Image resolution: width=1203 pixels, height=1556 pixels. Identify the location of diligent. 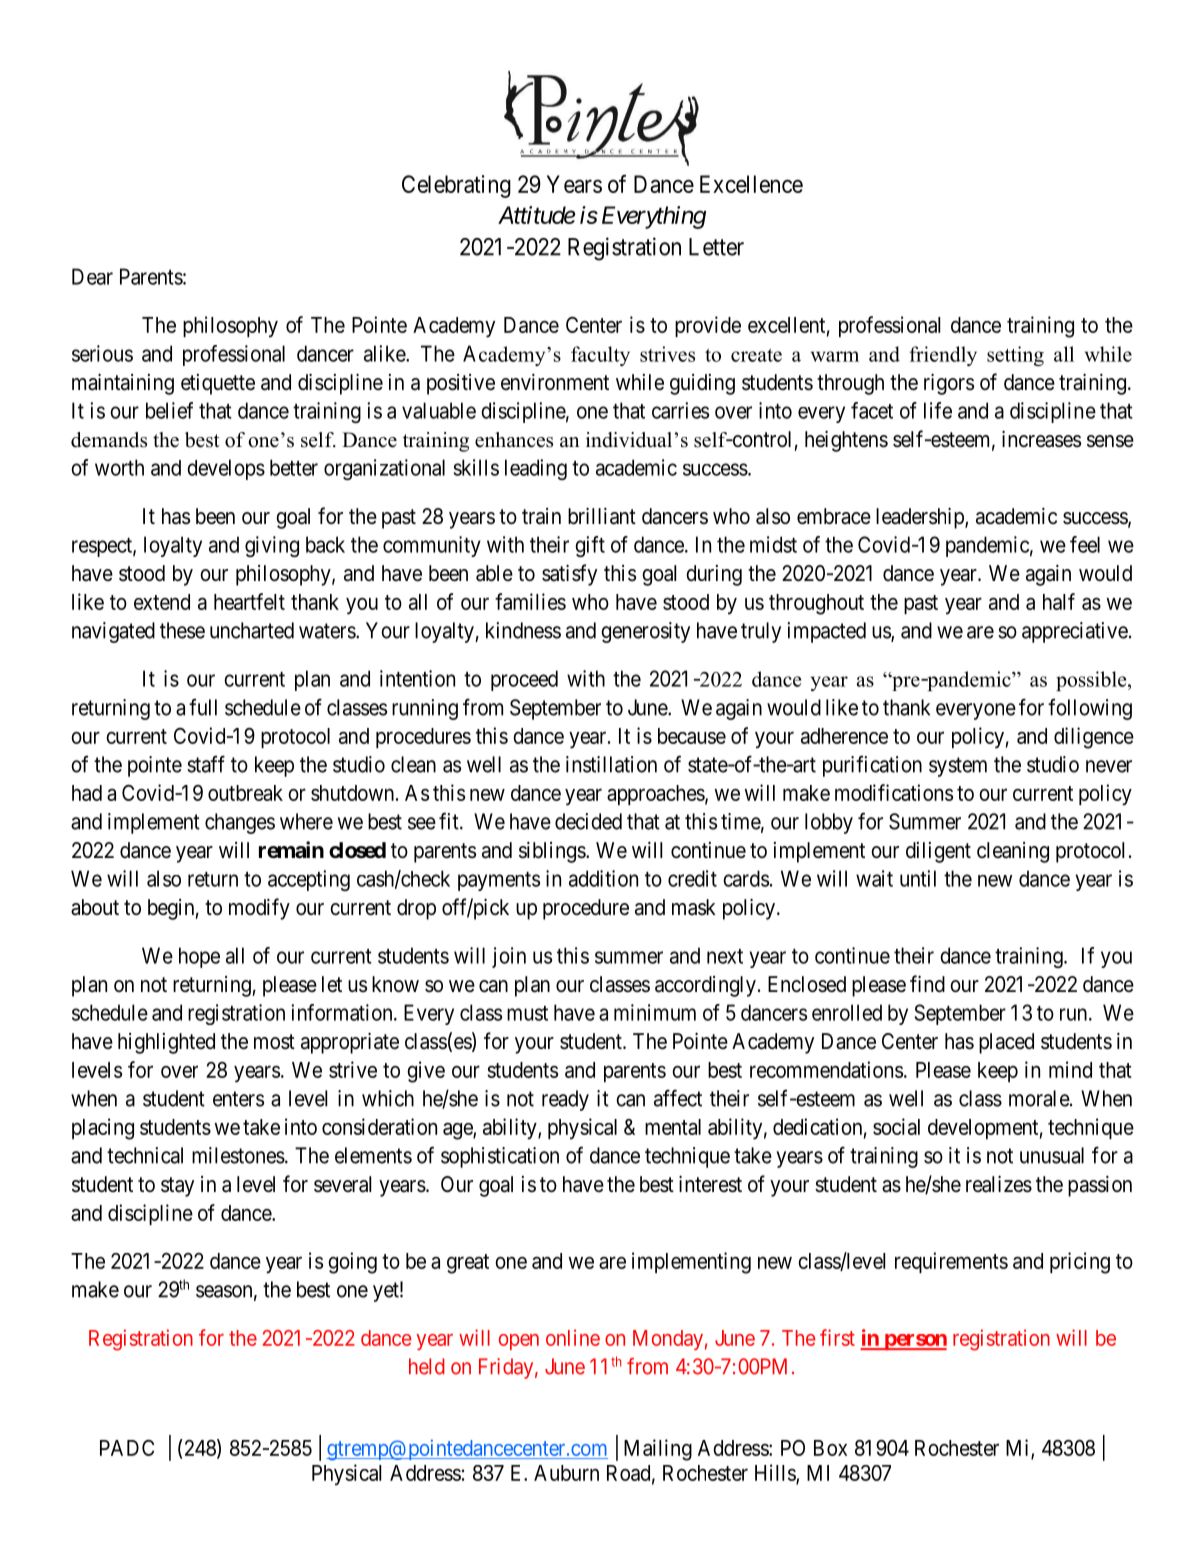
(938, 852).
